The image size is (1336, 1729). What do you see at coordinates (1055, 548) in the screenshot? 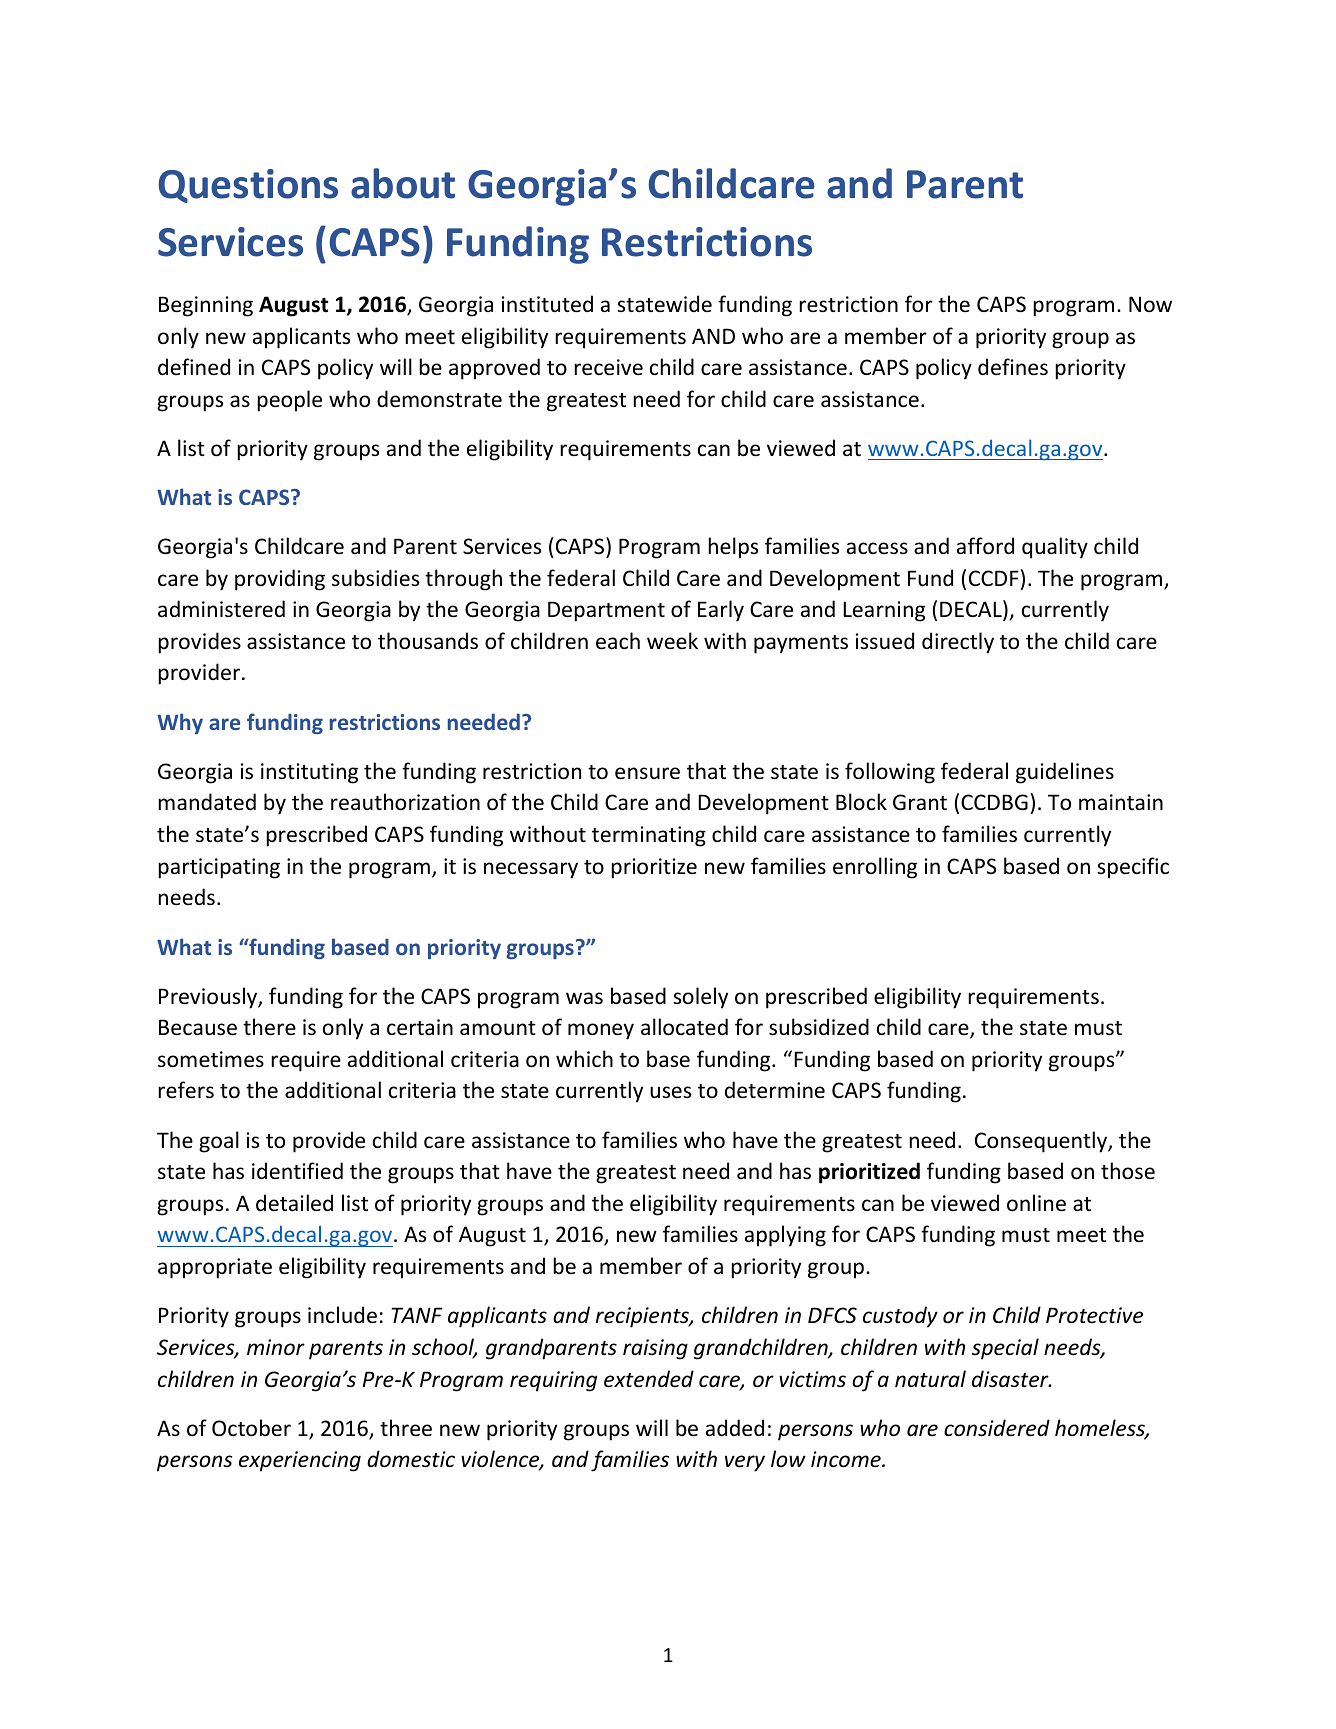
I see `quality` at bounding box center [1055, 548].
